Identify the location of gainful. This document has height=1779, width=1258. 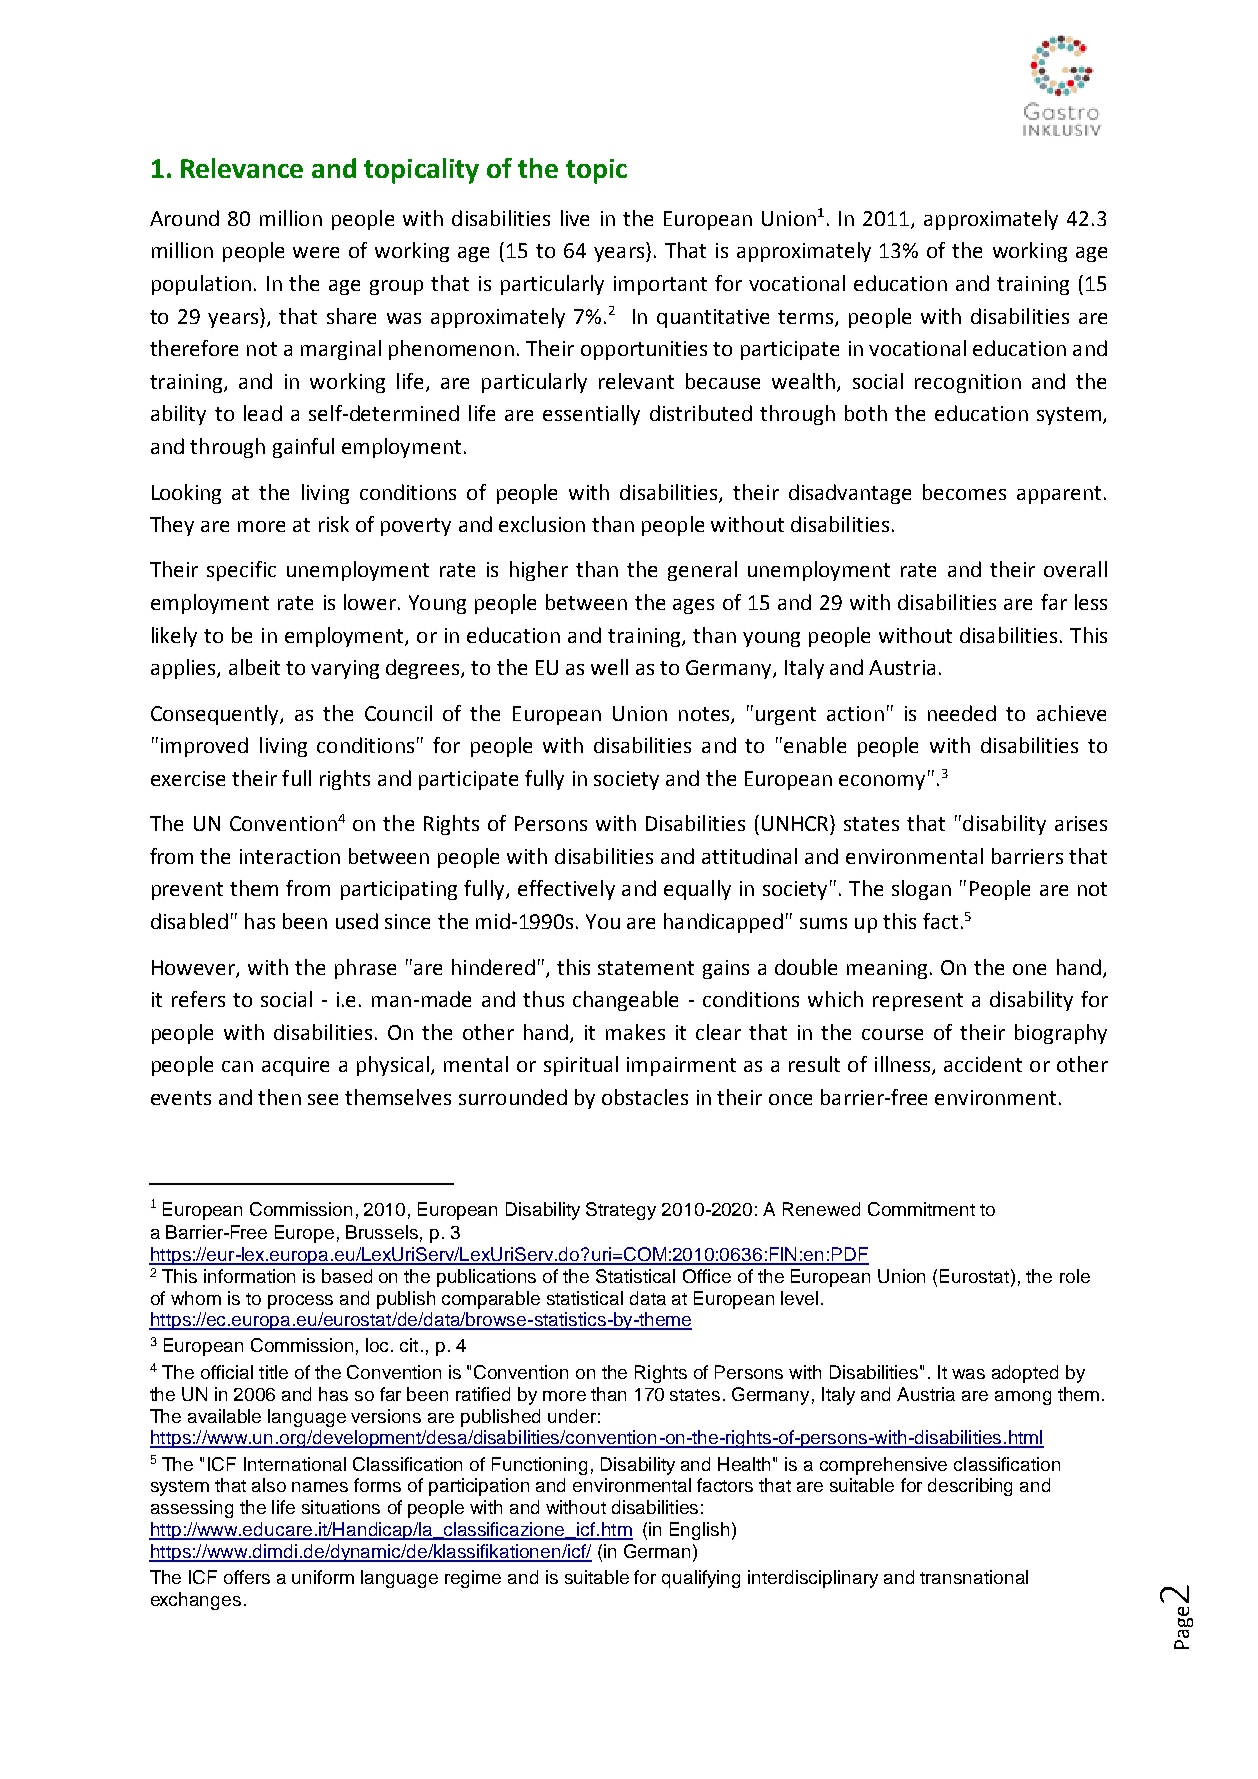
(303, 448).
